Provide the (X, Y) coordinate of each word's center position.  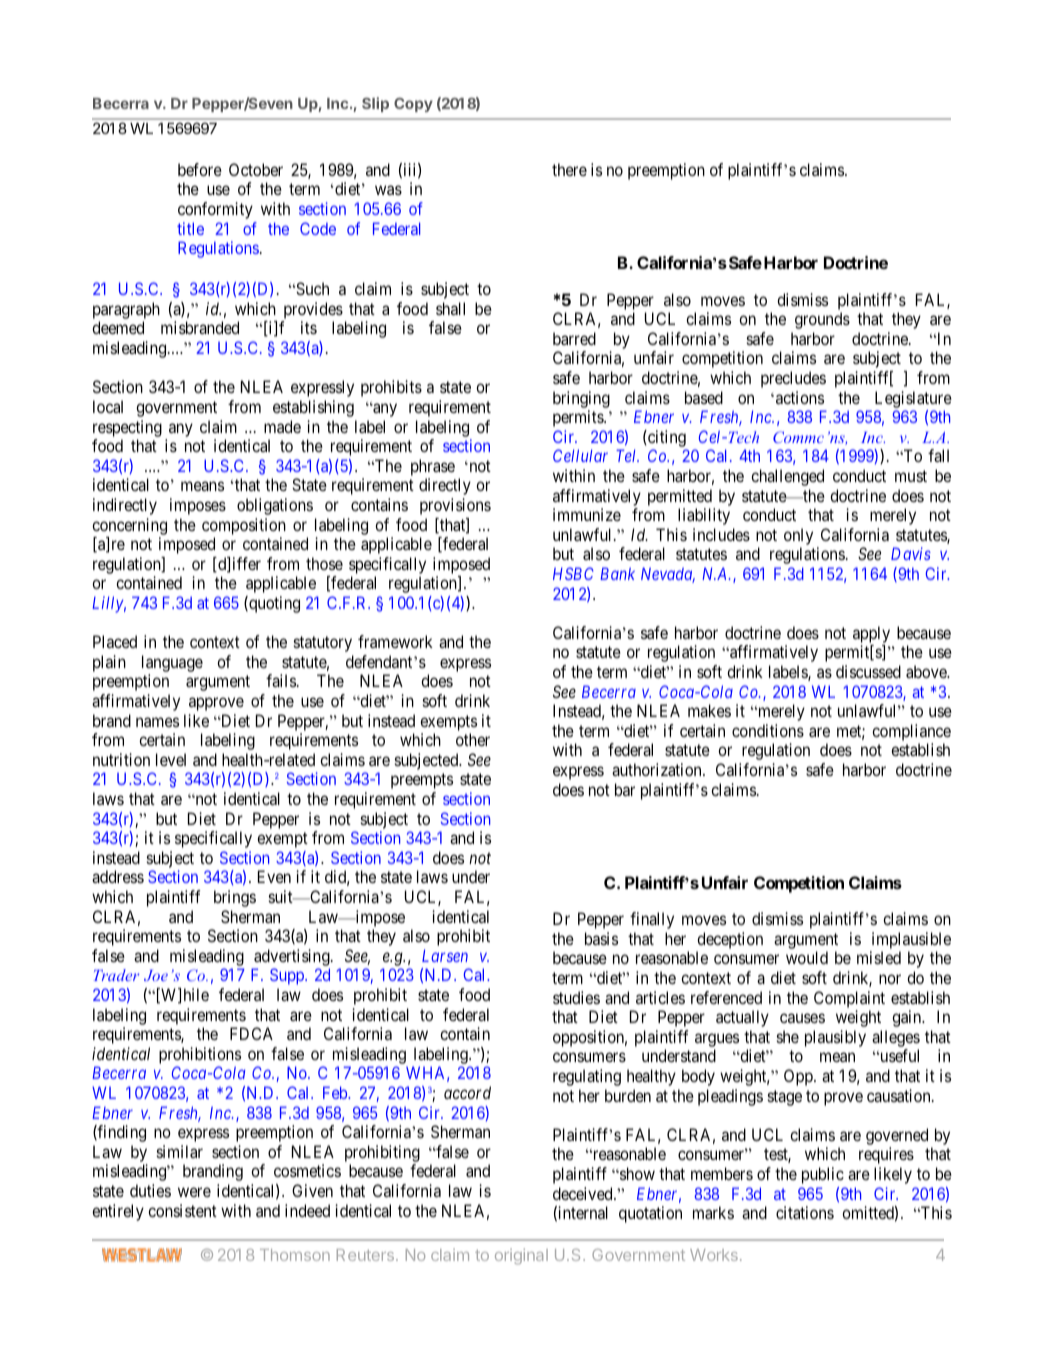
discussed (868, 671)
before (200, 169)
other (473, 739)
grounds (822, 320)
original (521, 1256)
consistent (182, 1210)
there (569, 169)
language (172, 663)
